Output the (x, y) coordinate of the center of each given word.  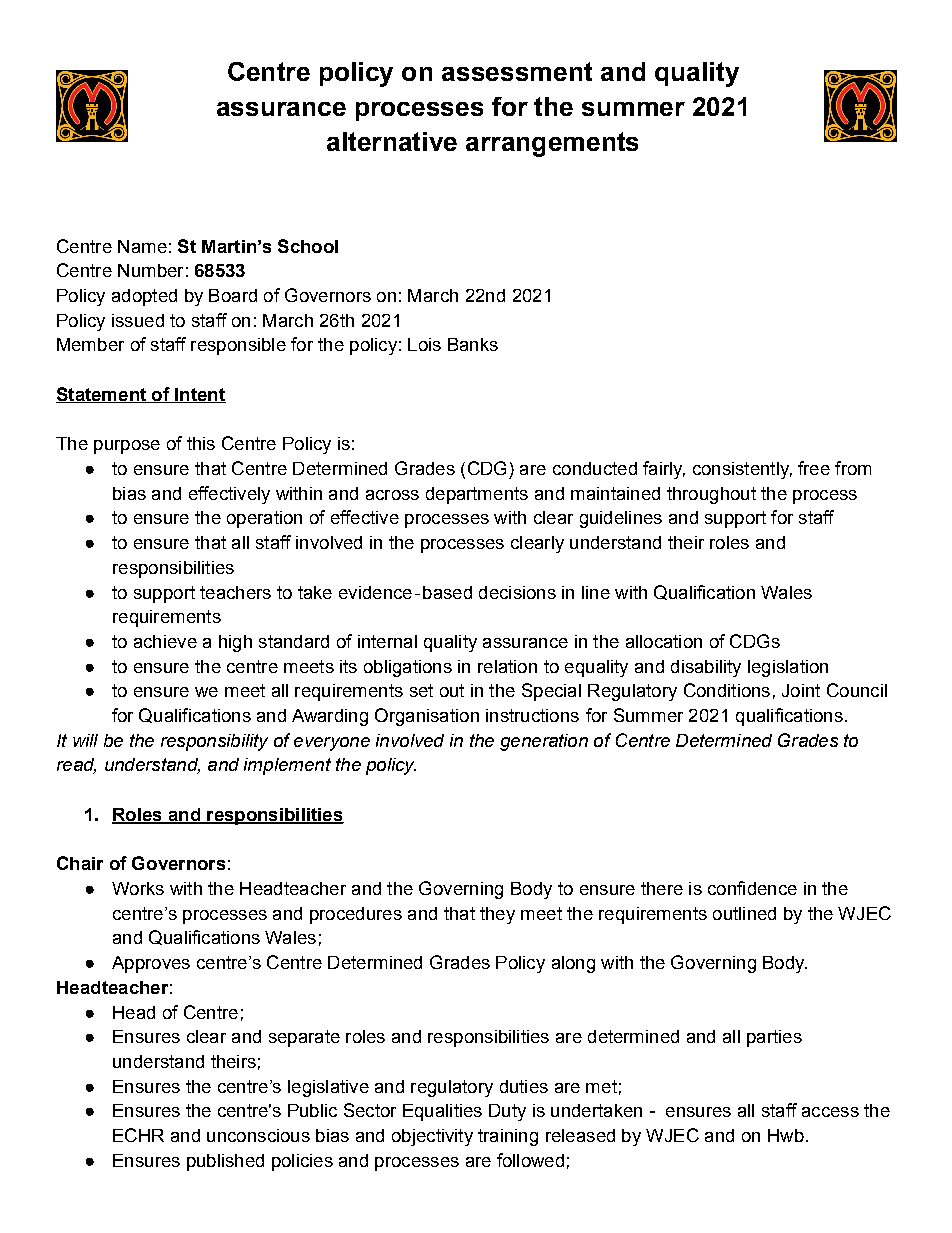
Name (142, 246)
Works (138, 888)
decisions (517, 592)
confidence (752, 888)
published (225, 1162)
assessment (517, 71)
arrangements (552, 144)
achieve (165, 641)
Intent (199, 395)
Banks (473, 344)
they (497, 915)
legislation (788, 668)
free (814, 468)
